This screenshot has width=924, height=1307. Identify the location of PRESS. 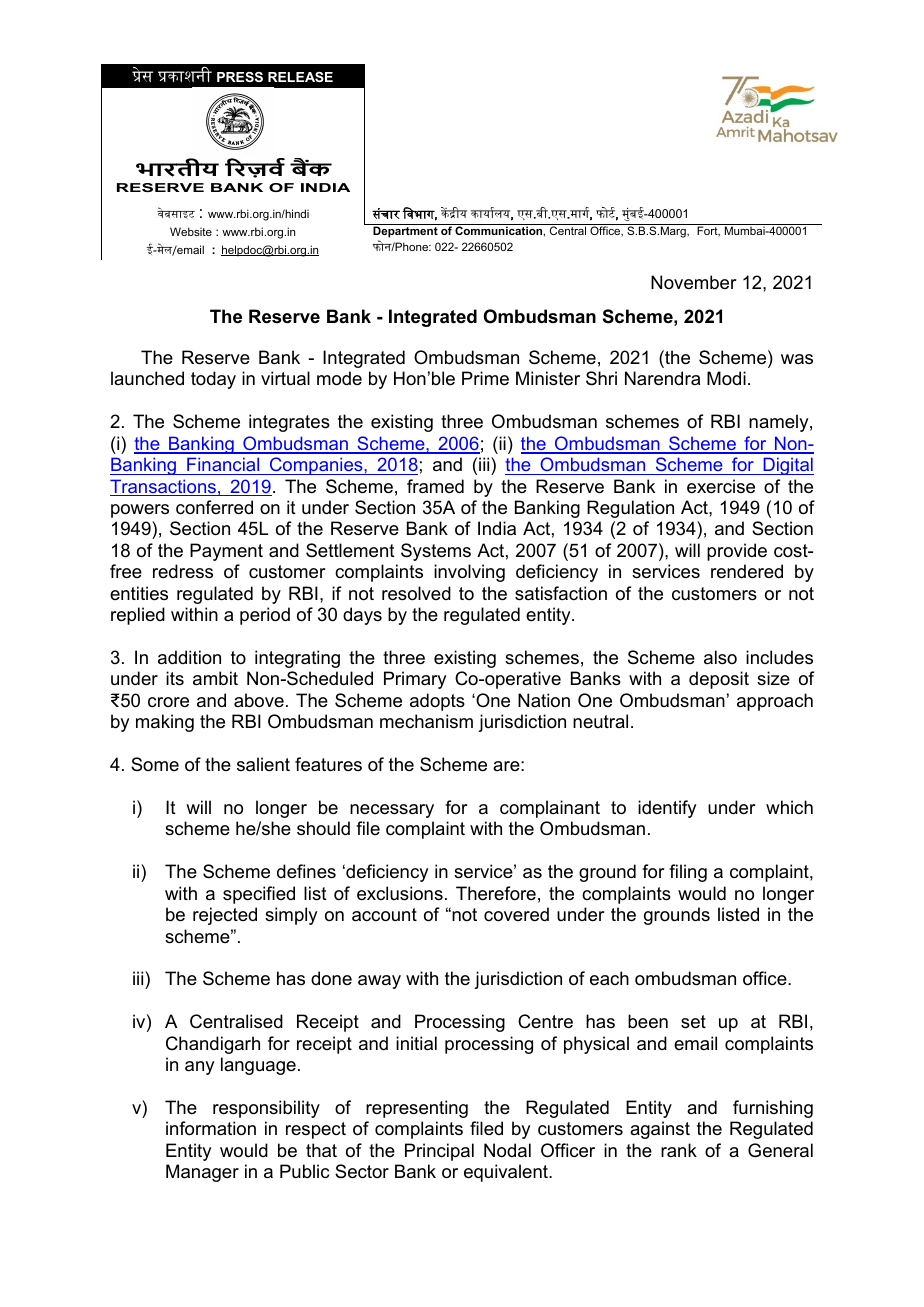
(240, 77).
